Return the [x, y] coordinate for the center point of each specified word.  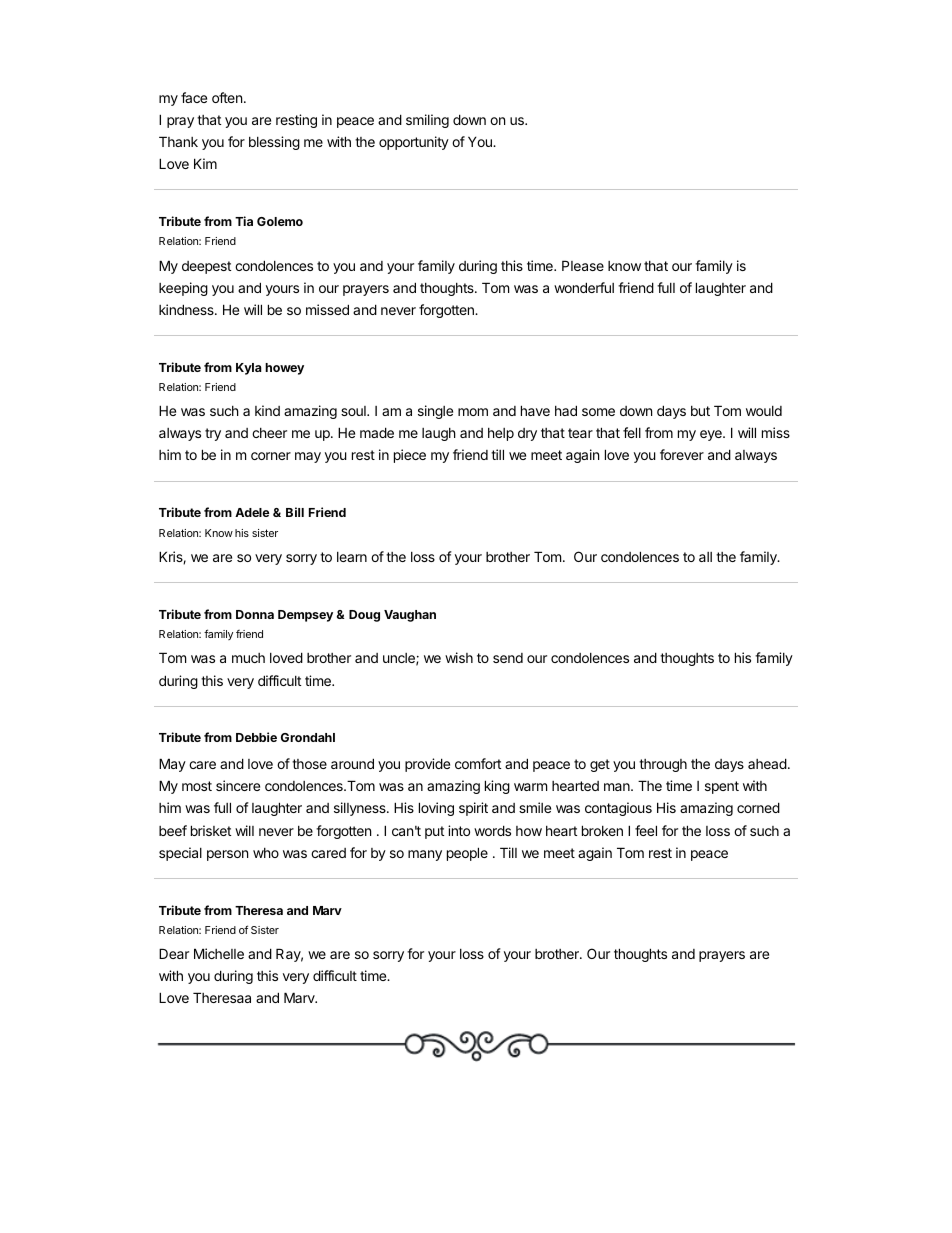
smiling [427, 121]
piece [410, 456]
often [227, 97]
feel [646, 830]
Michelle [219, 953]
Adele [252, 512]
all [705, 557]
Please [583, 265]
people [467, 854]
